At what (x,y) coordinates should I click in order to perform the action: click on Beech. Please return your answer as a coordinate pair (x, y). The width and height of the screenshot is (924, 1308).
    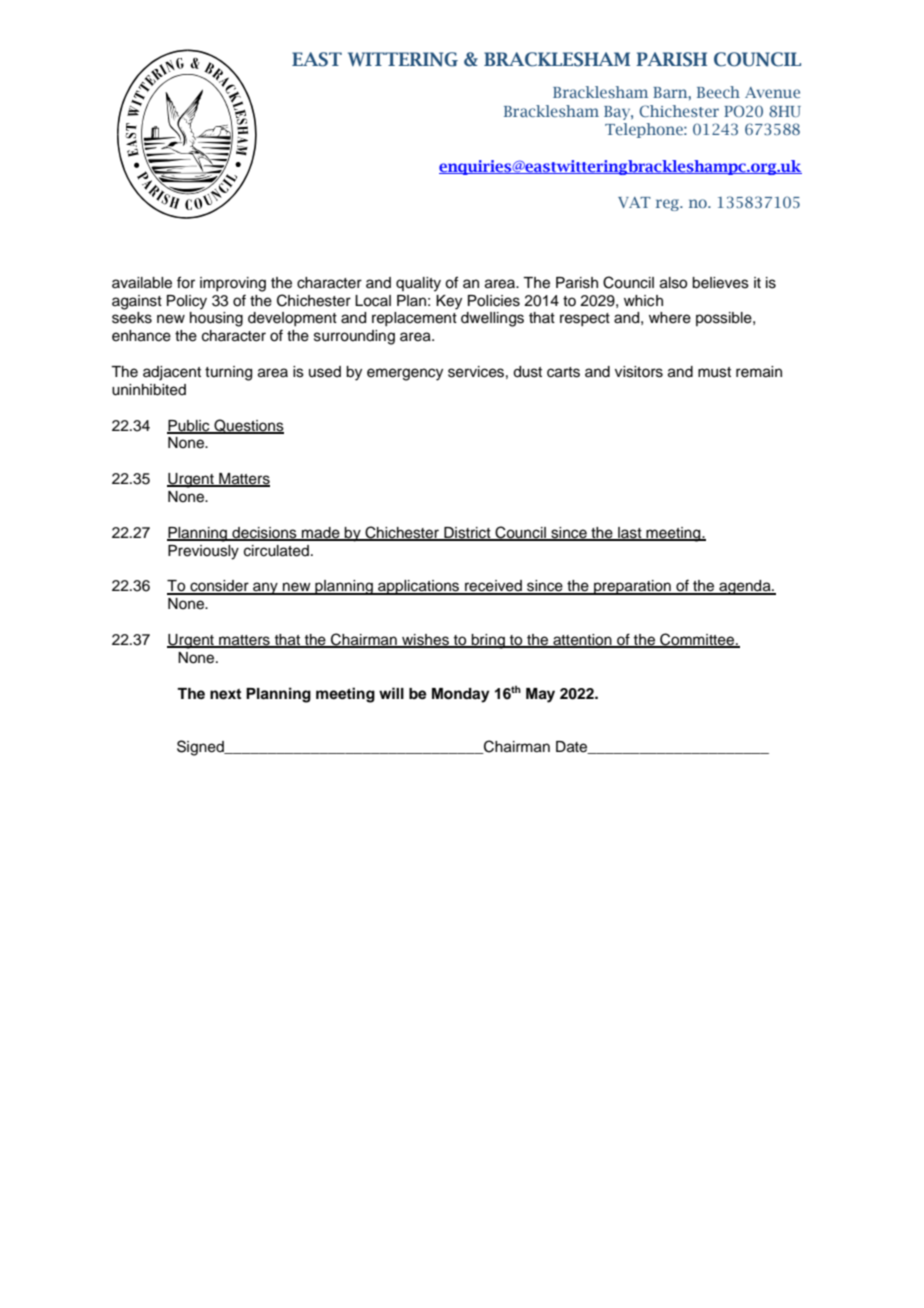
    Looking at the image, I should click on (718, 92).
